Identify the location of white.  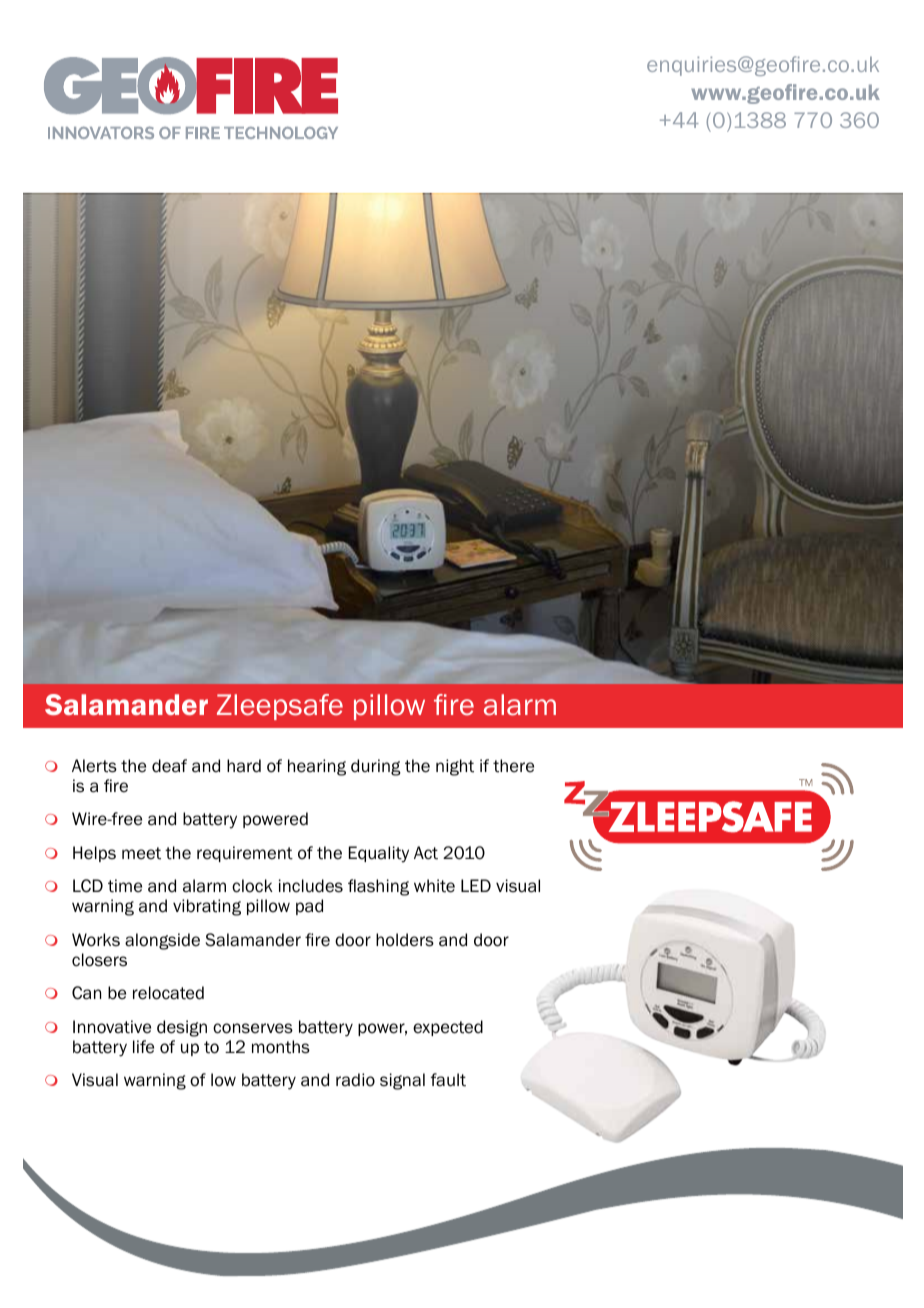
(434, 886).
